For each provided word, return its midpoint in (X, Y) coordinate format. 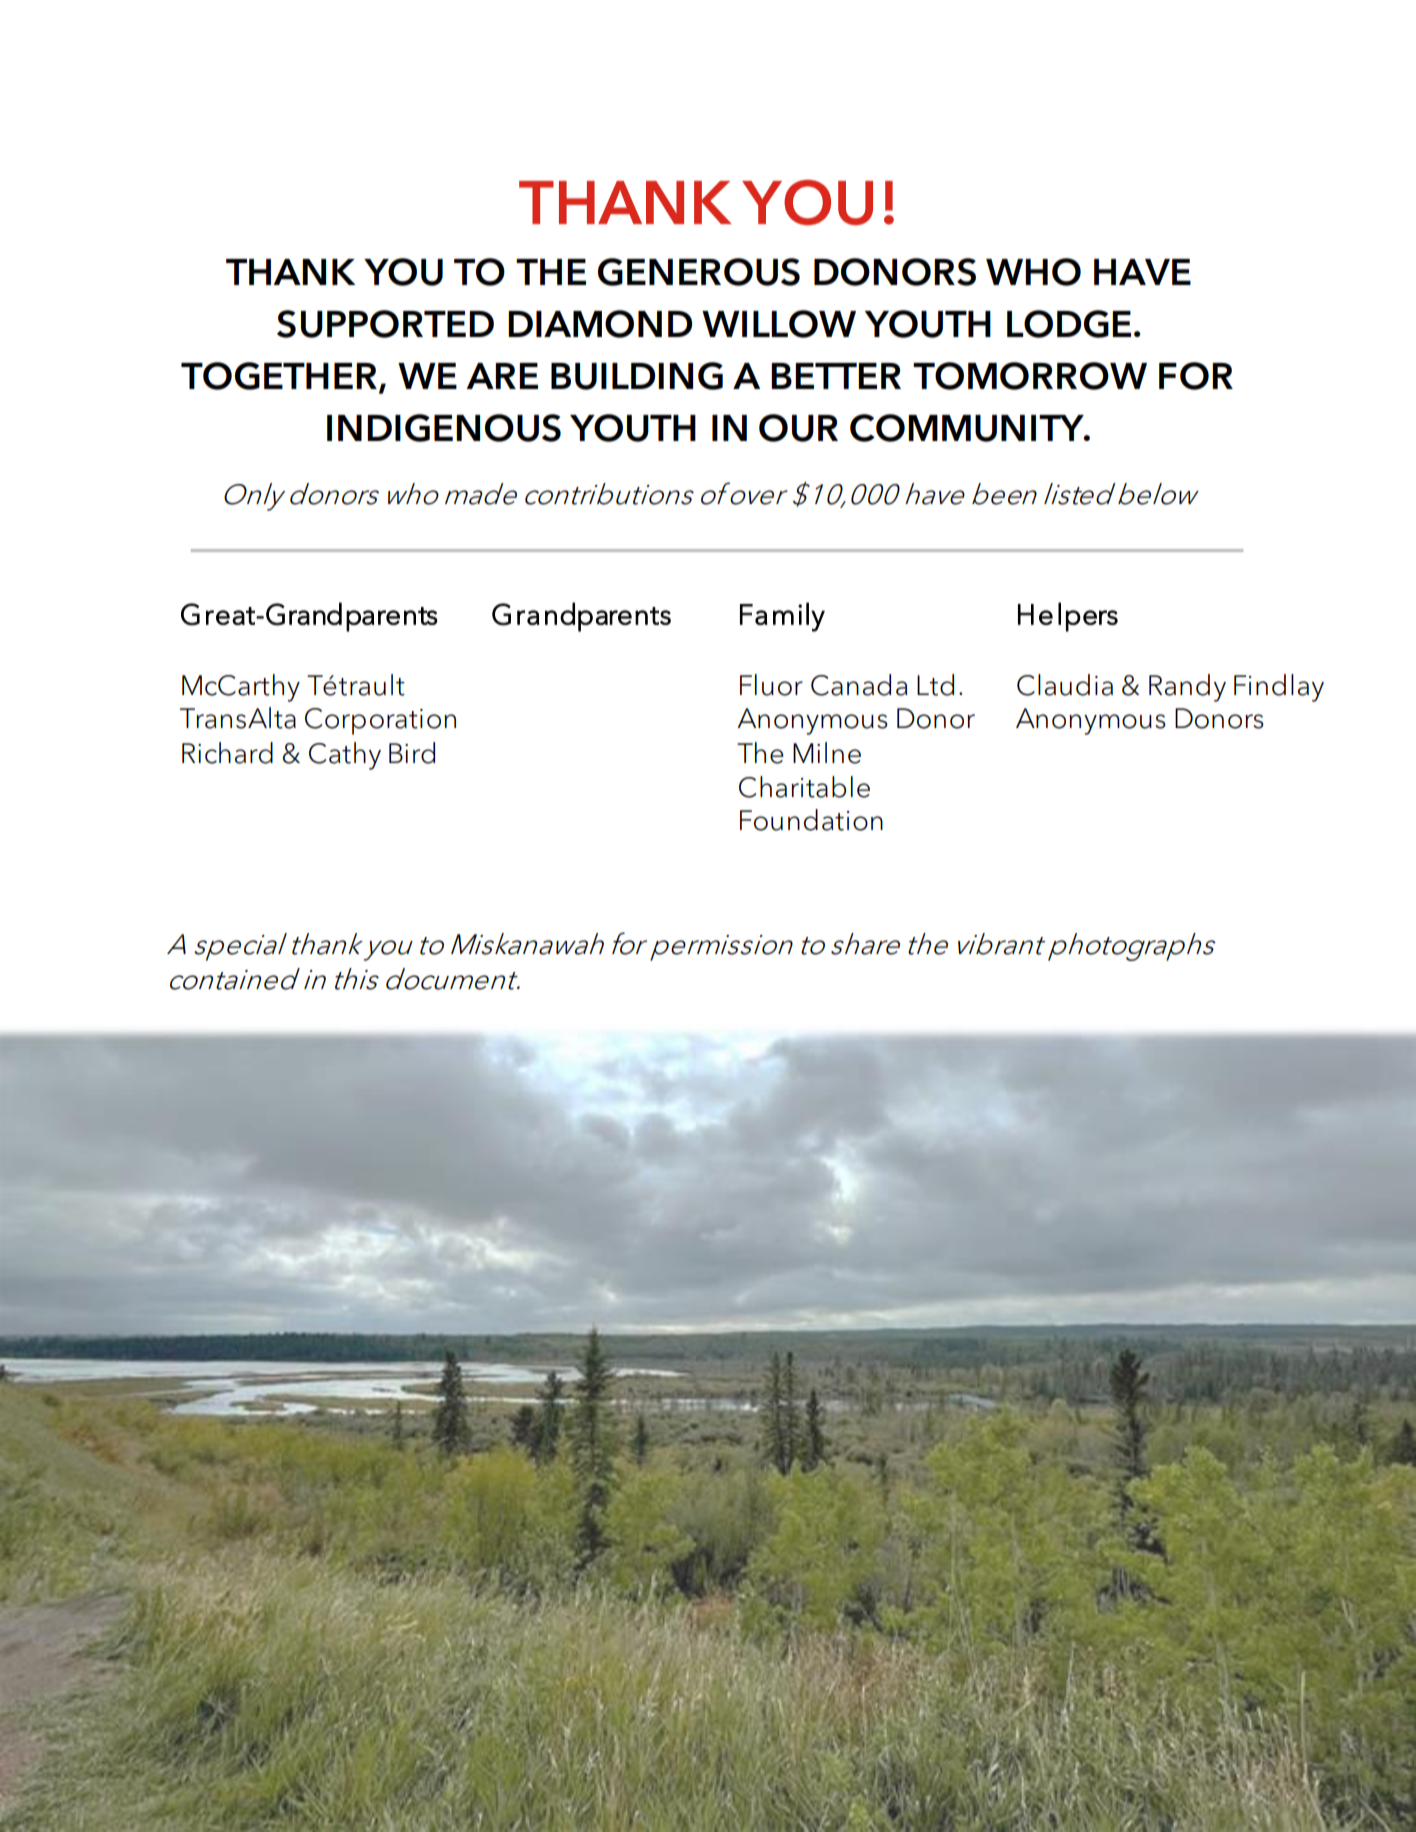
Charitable (804, 787)
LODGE (1069, 324)
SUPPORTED (385, 324)
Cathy (345, 756)
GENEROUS (699, 272)
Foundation (811, 820)
